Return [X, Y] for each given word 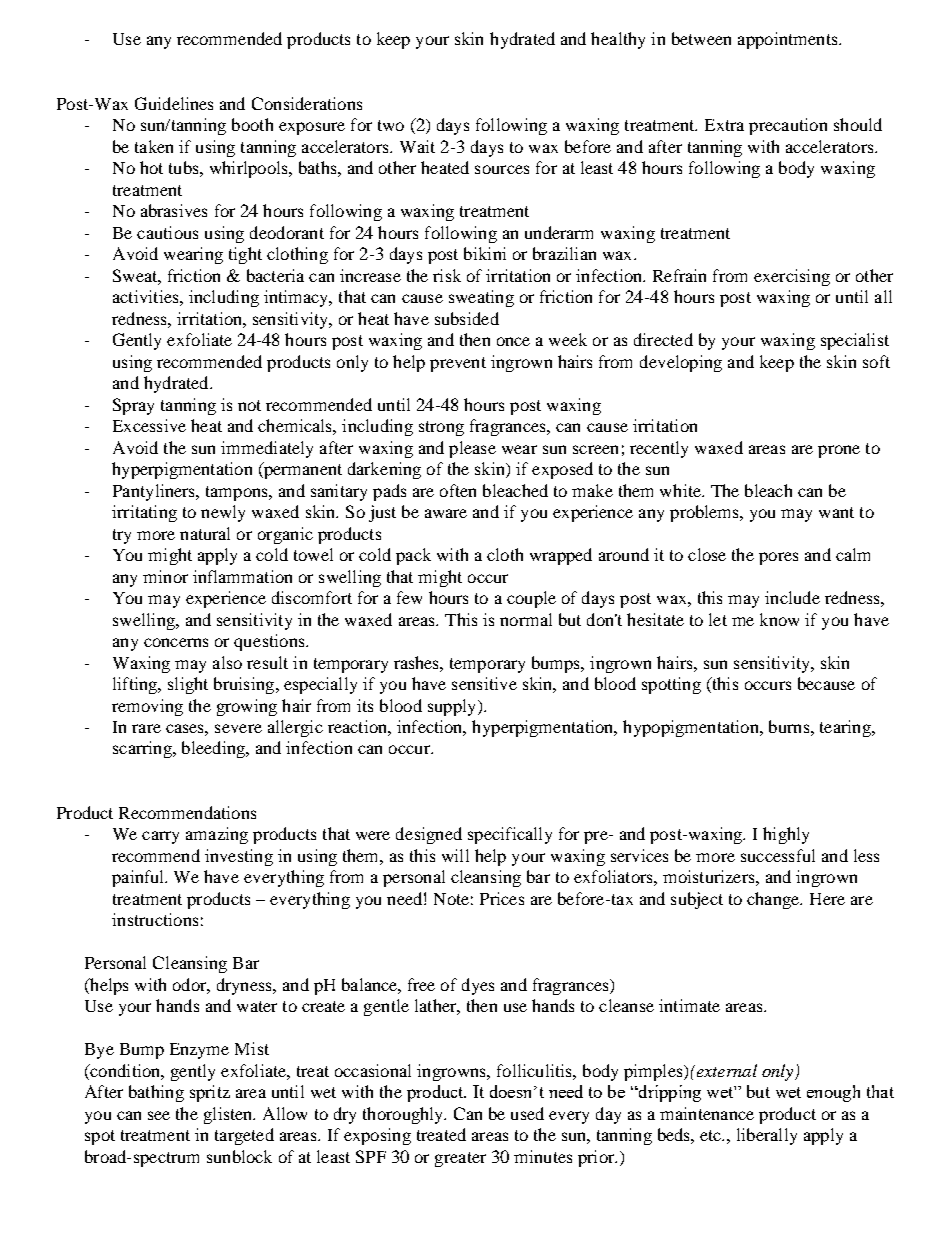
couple [531, 599]
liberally [767, 1136]
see [159, 1115]
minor [165, 576]
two [391, 125]
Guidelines [174, 103]
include [792, 597]
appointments [789, 40]
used [527, 1113]
